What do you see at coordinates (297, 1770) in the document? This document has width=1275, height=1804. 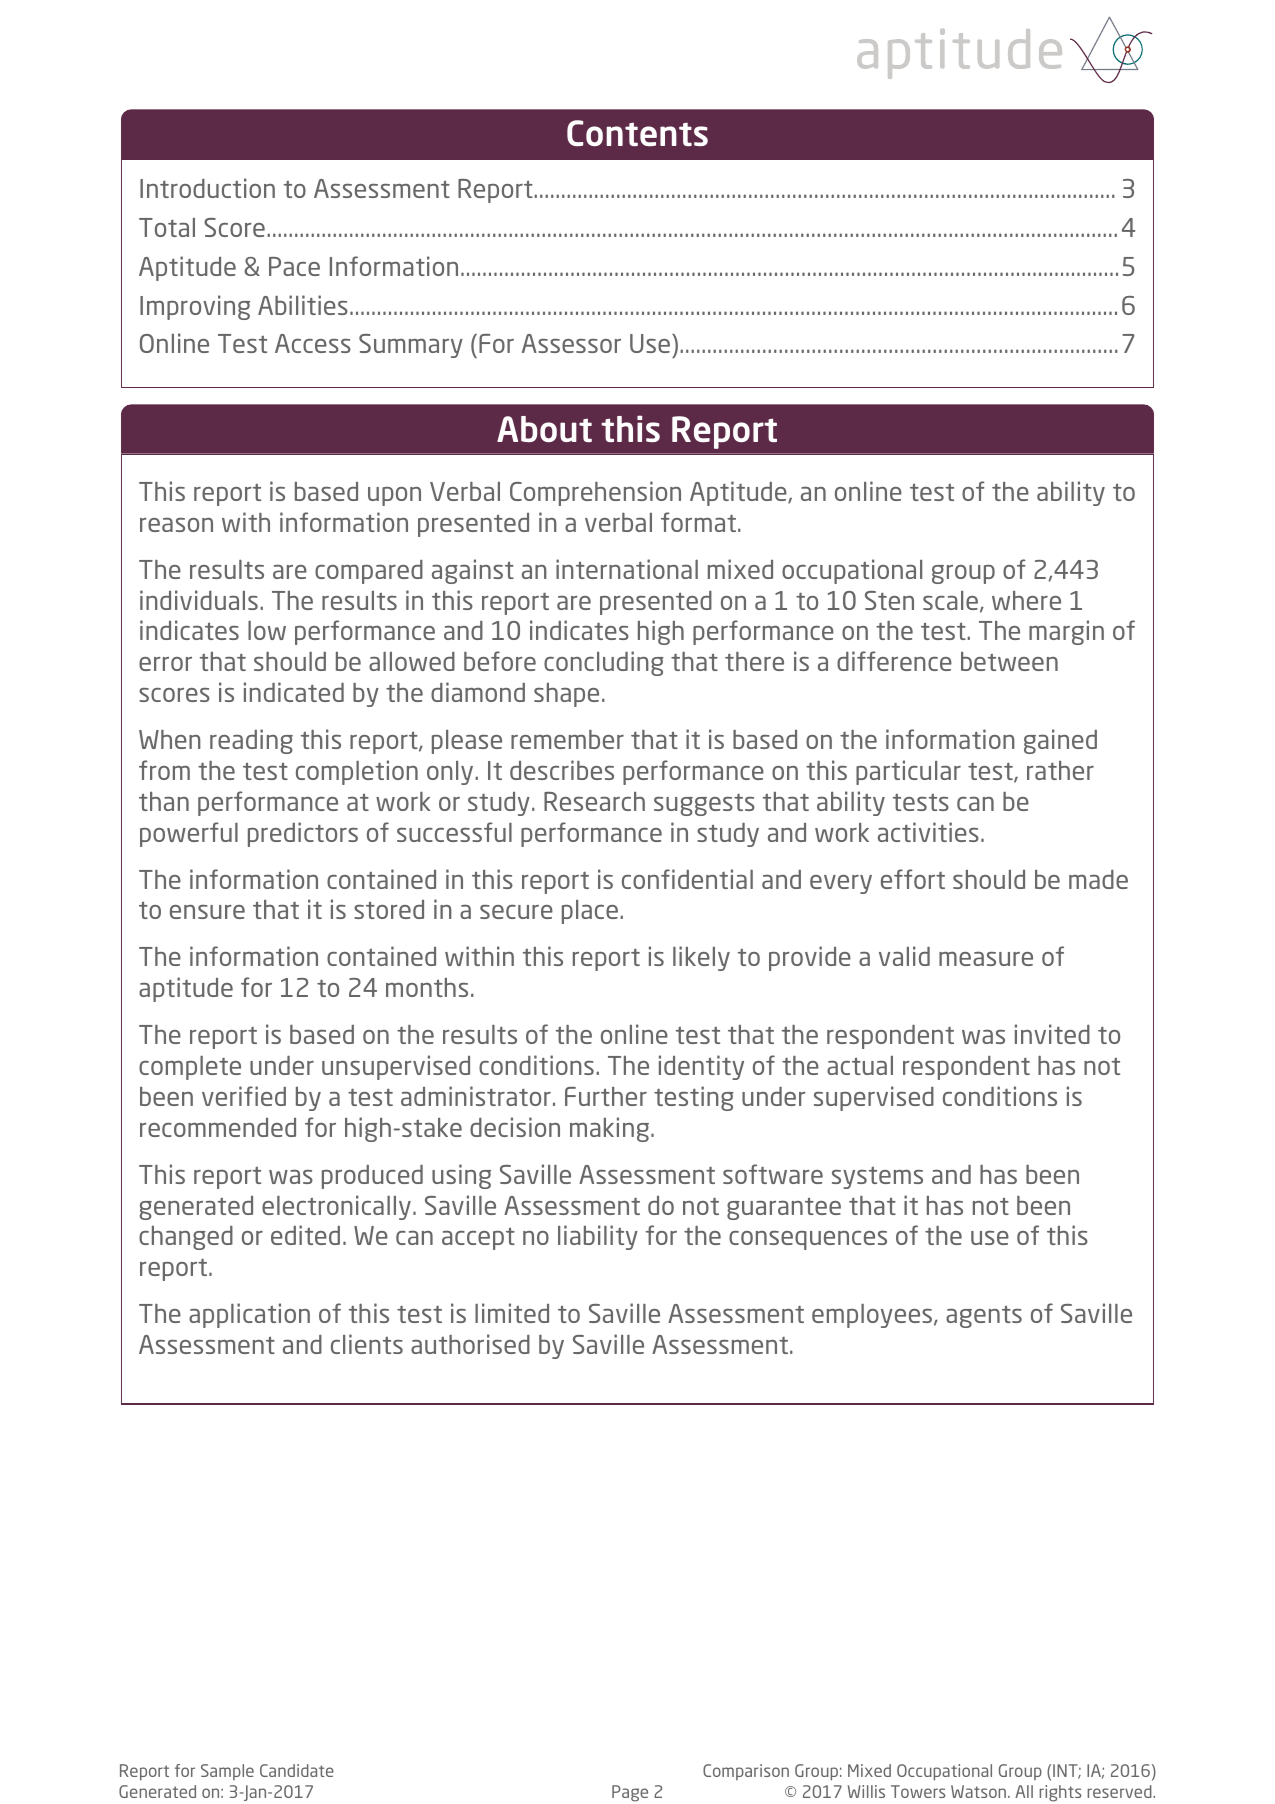 I see `Candidate` at bounding box center [297, 1770].
